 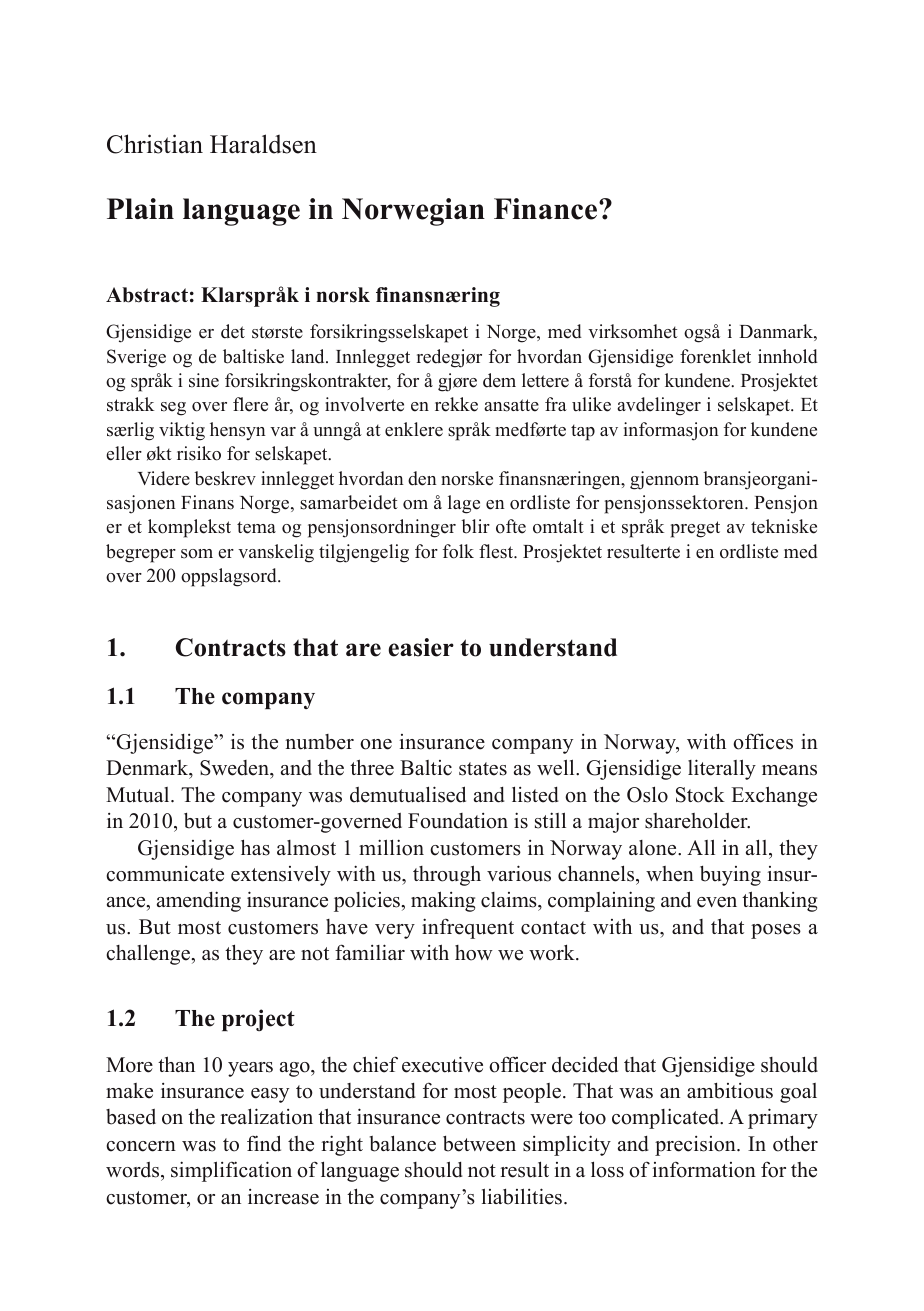 What do you see at coordinates (421, 647) in the page?
I see `easier` at bounding box center [421, 647].
